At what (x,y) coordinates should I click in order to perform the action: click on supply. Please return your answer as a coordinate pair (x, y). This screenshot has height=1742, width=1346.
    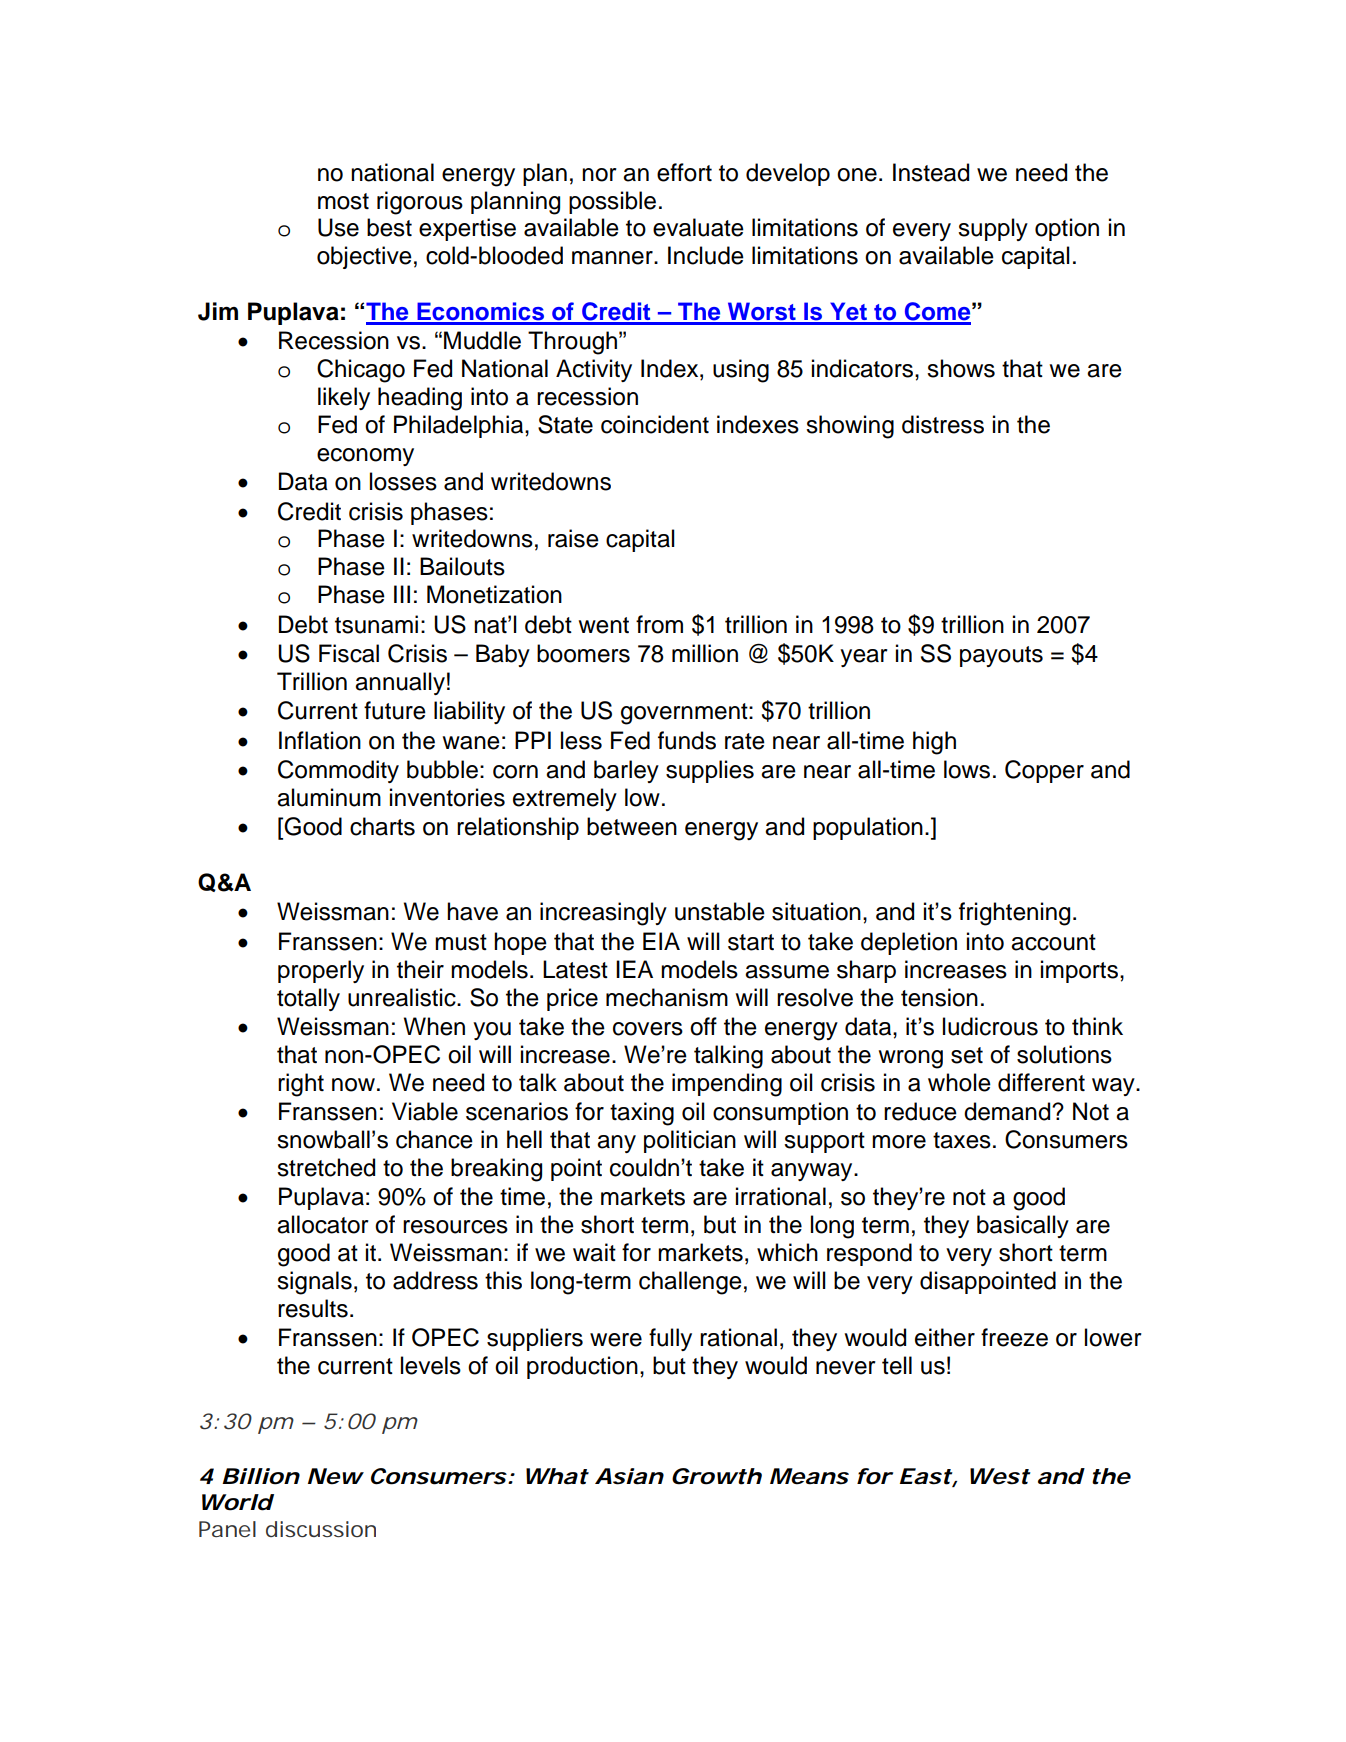
    Looking at the image, I should click on (993, 229).
